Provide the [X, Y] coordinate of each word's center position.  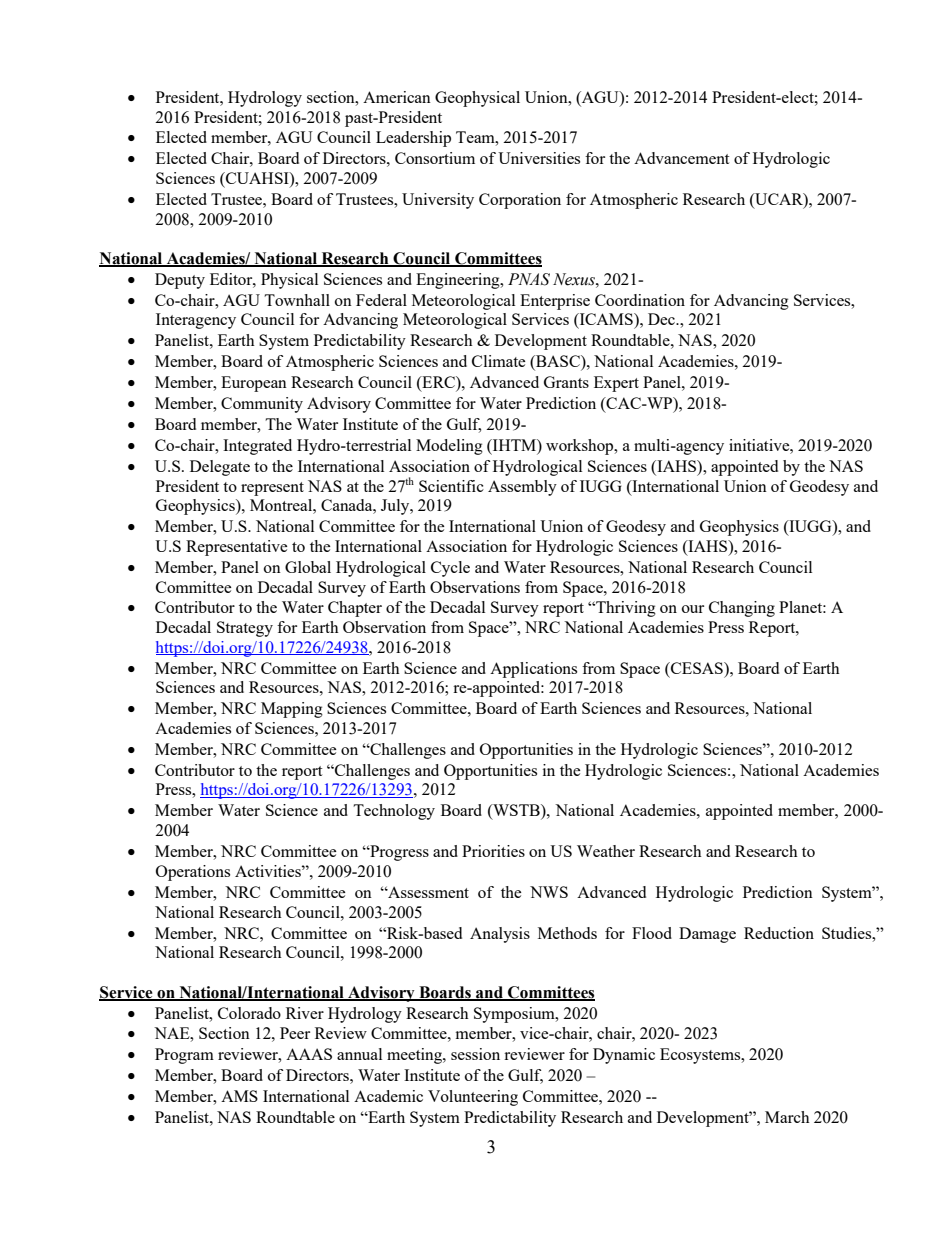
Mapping [292, 710]
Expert [616, 384]
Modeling [449, 447]
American [397, 97]
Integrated [257, 447]
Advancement [681, 158]
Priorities [493, 851]
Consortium [435, 158]
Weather [606, 851]
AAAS [309, 1054]
